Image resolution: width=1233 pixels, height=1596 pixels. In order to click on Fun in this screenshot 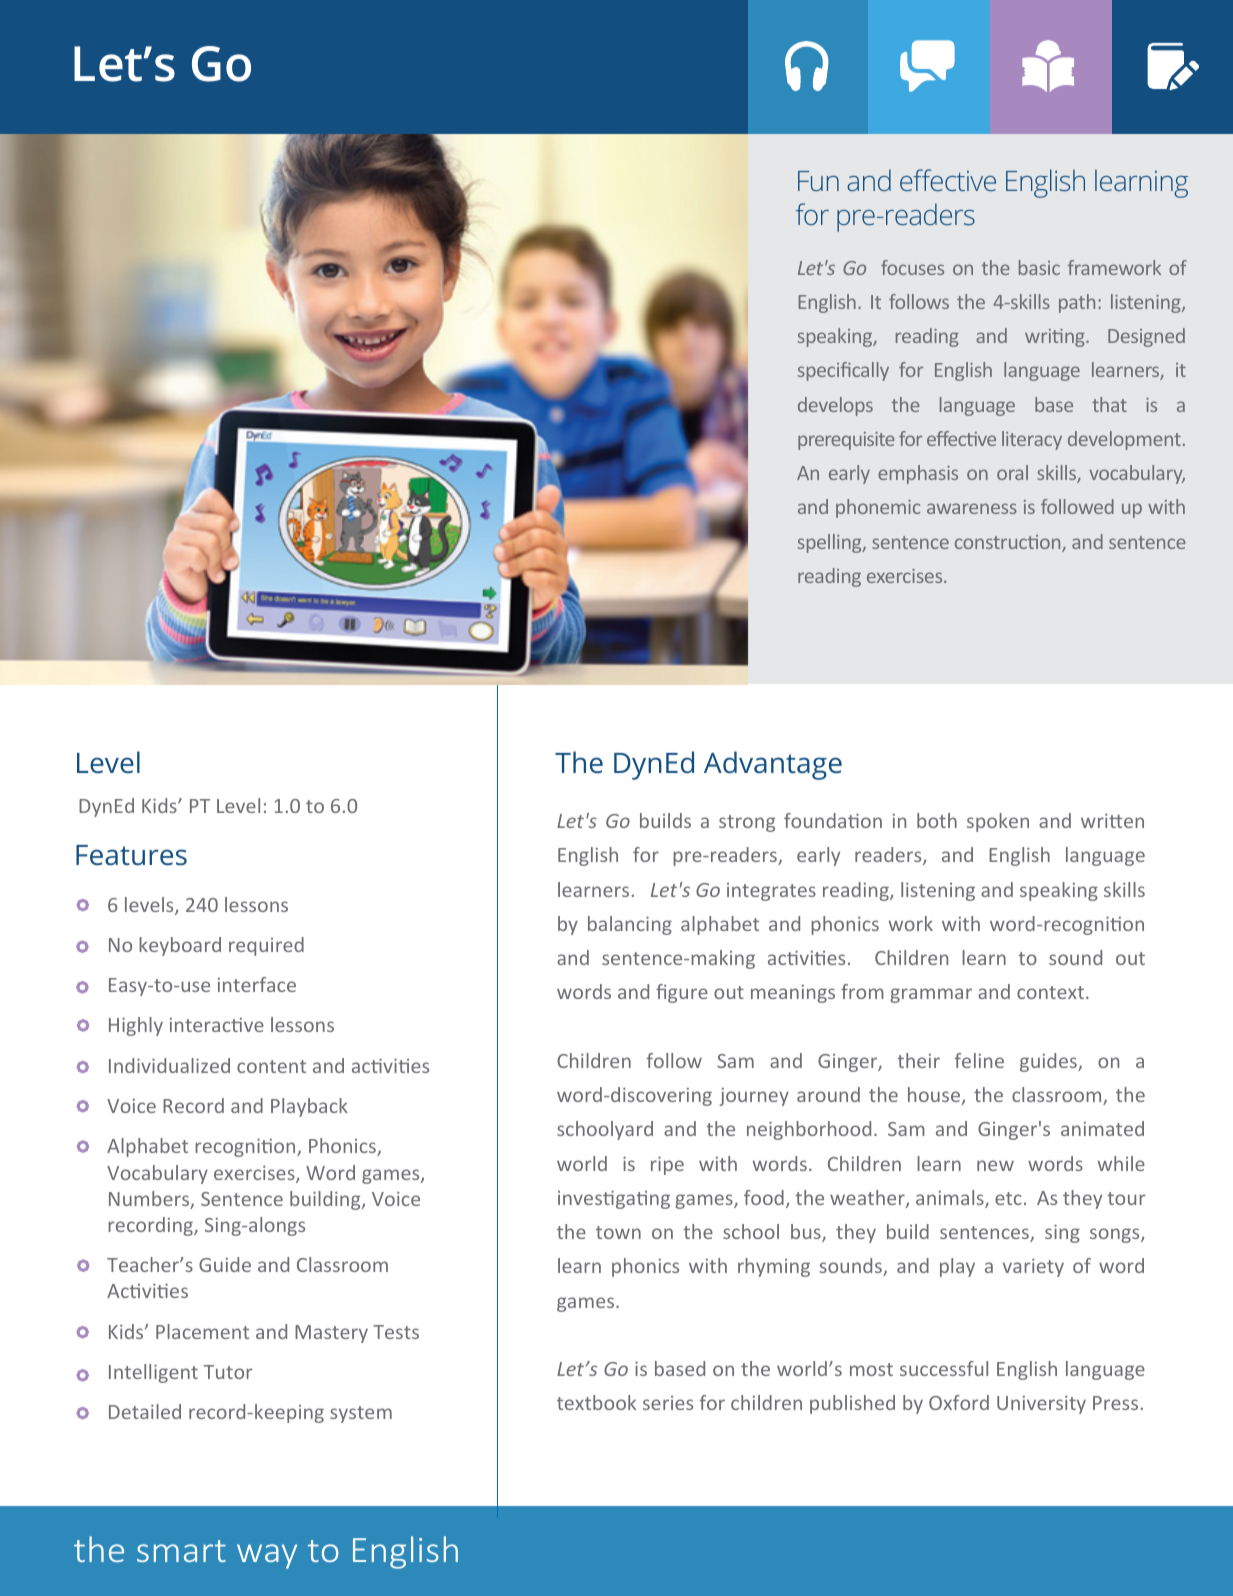, I will do `click(818, 181)`.
